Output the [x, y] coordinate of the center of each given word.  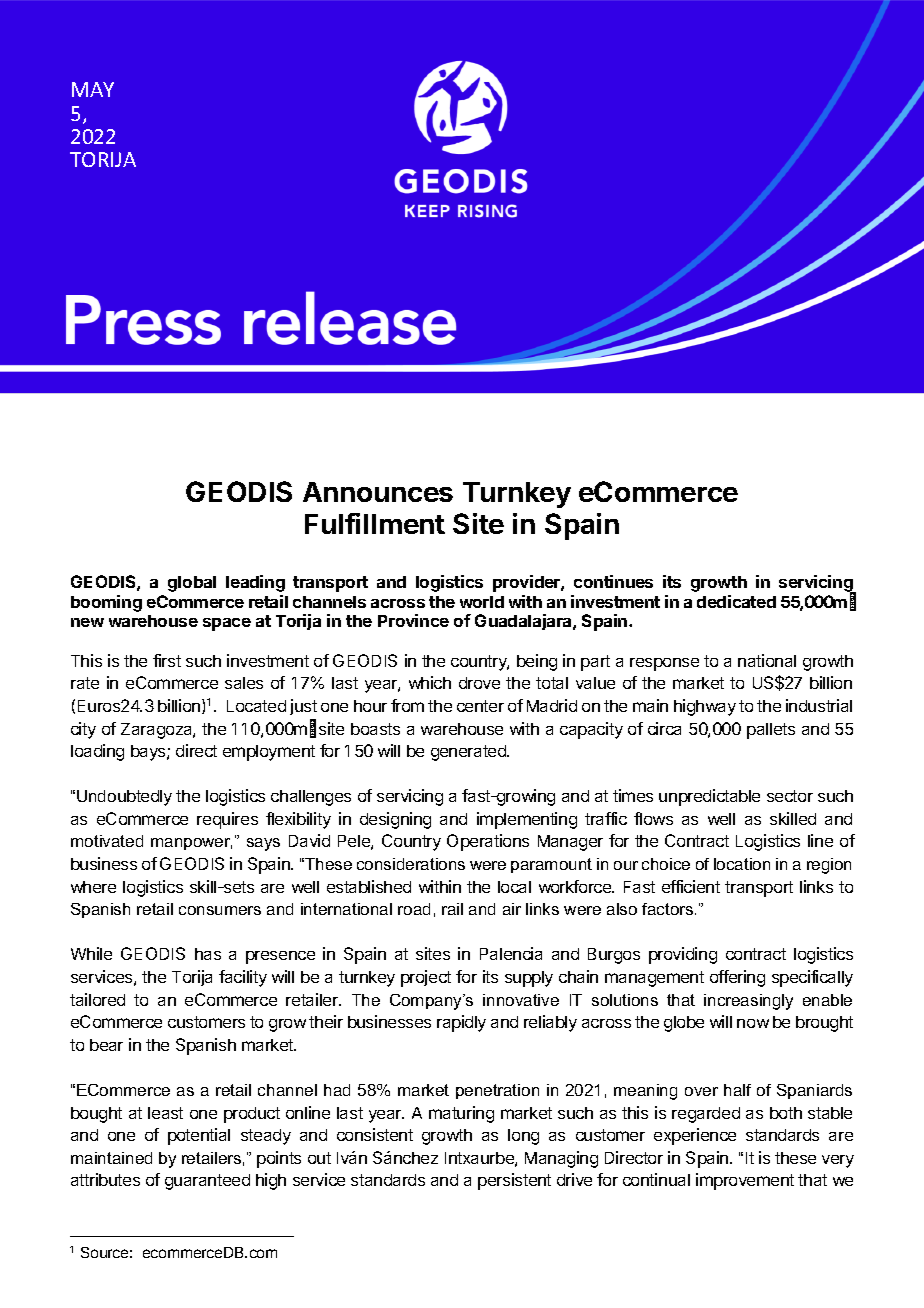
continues [613, 581]
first [167, 660]
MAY [93, 89]
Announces [378, 492]
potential [199, 1136]
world [482, 602]
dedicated [736, 601]
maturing [461, 1114]
